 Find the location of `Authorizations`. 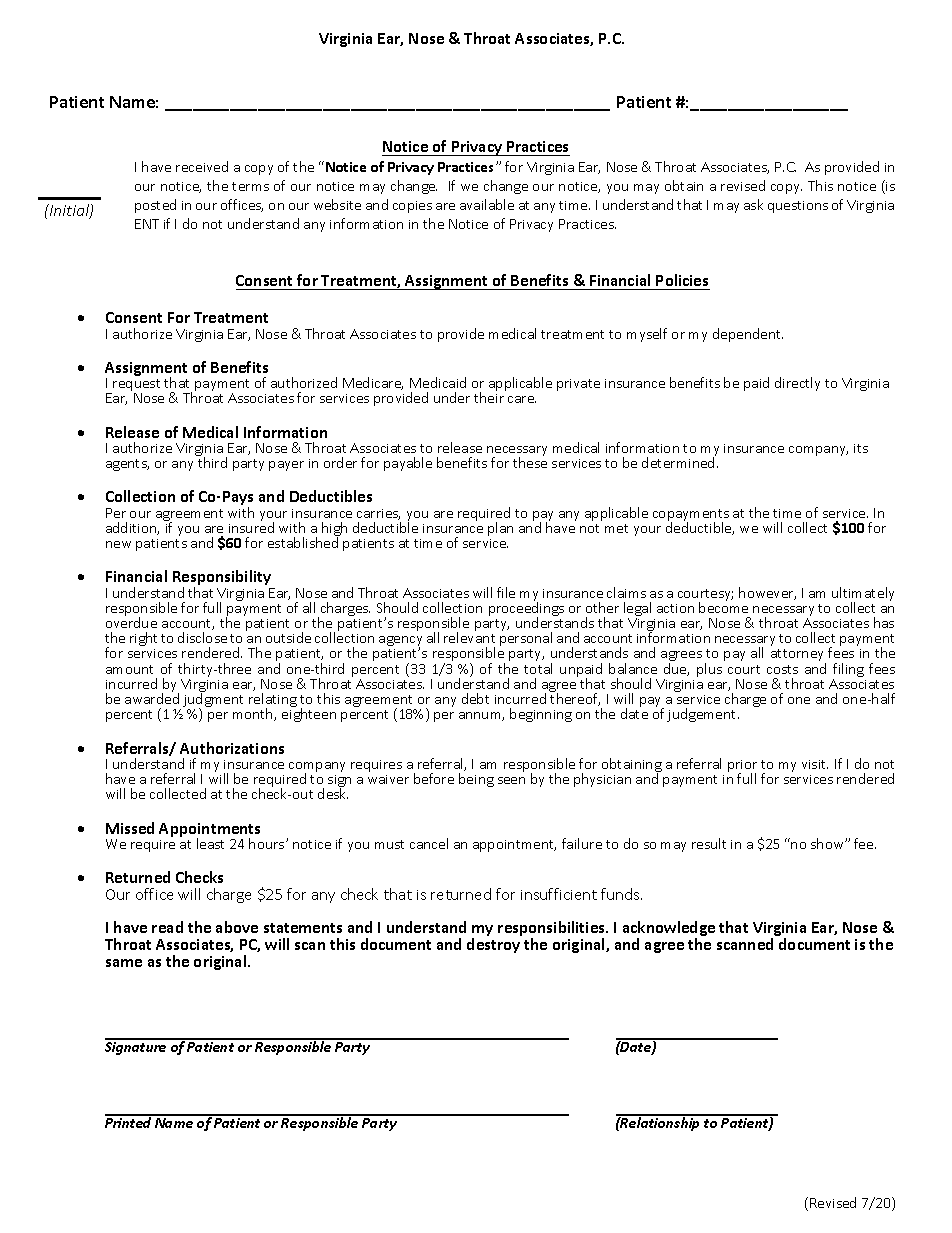

Authorizations is located at coordinates (232, 748).
